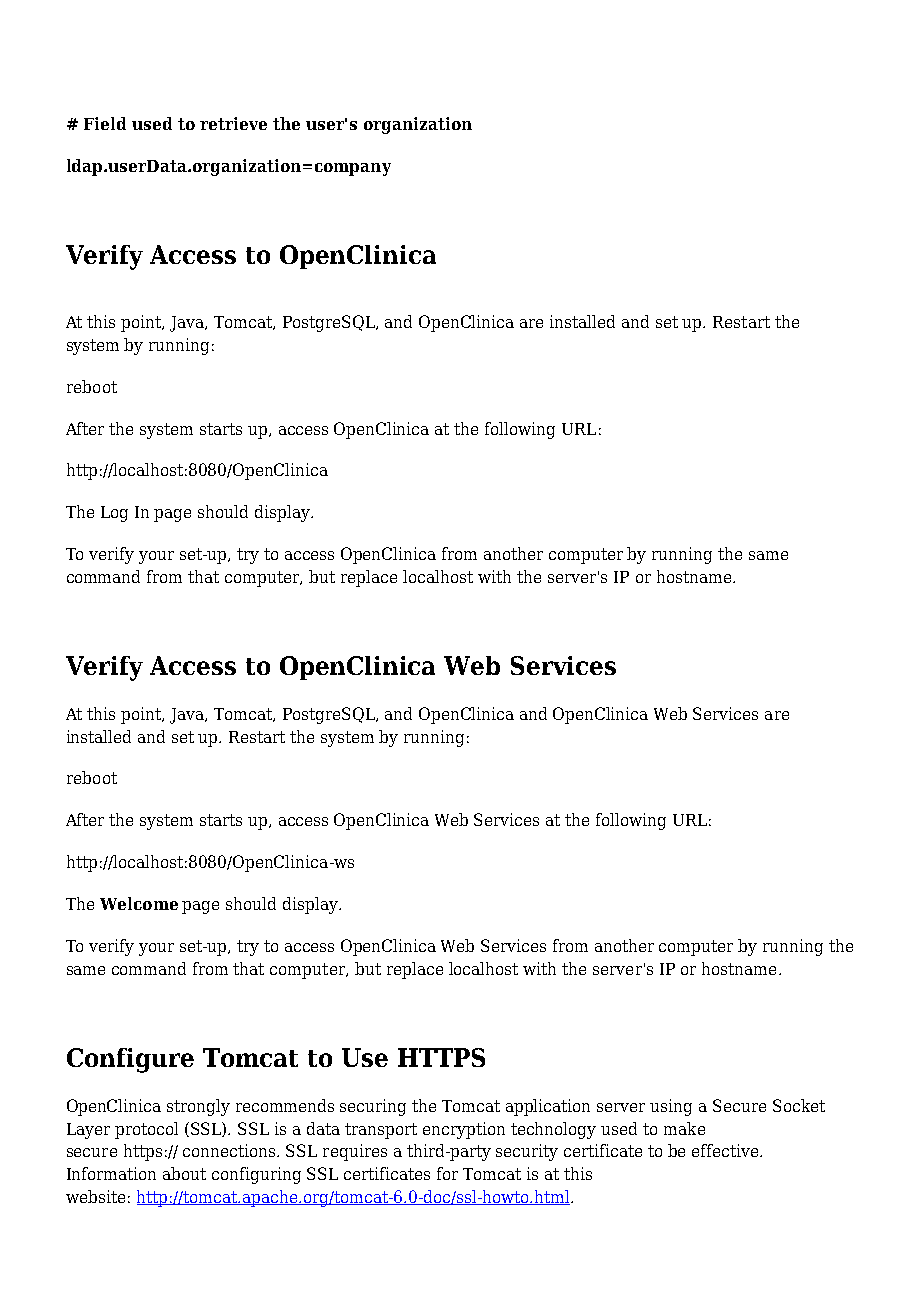 Image resolution: width=924 pixels, height=1308 pixels. Describe the element at coordinates (799, 1105) in the screenshot. I see `Socket` at that location.
